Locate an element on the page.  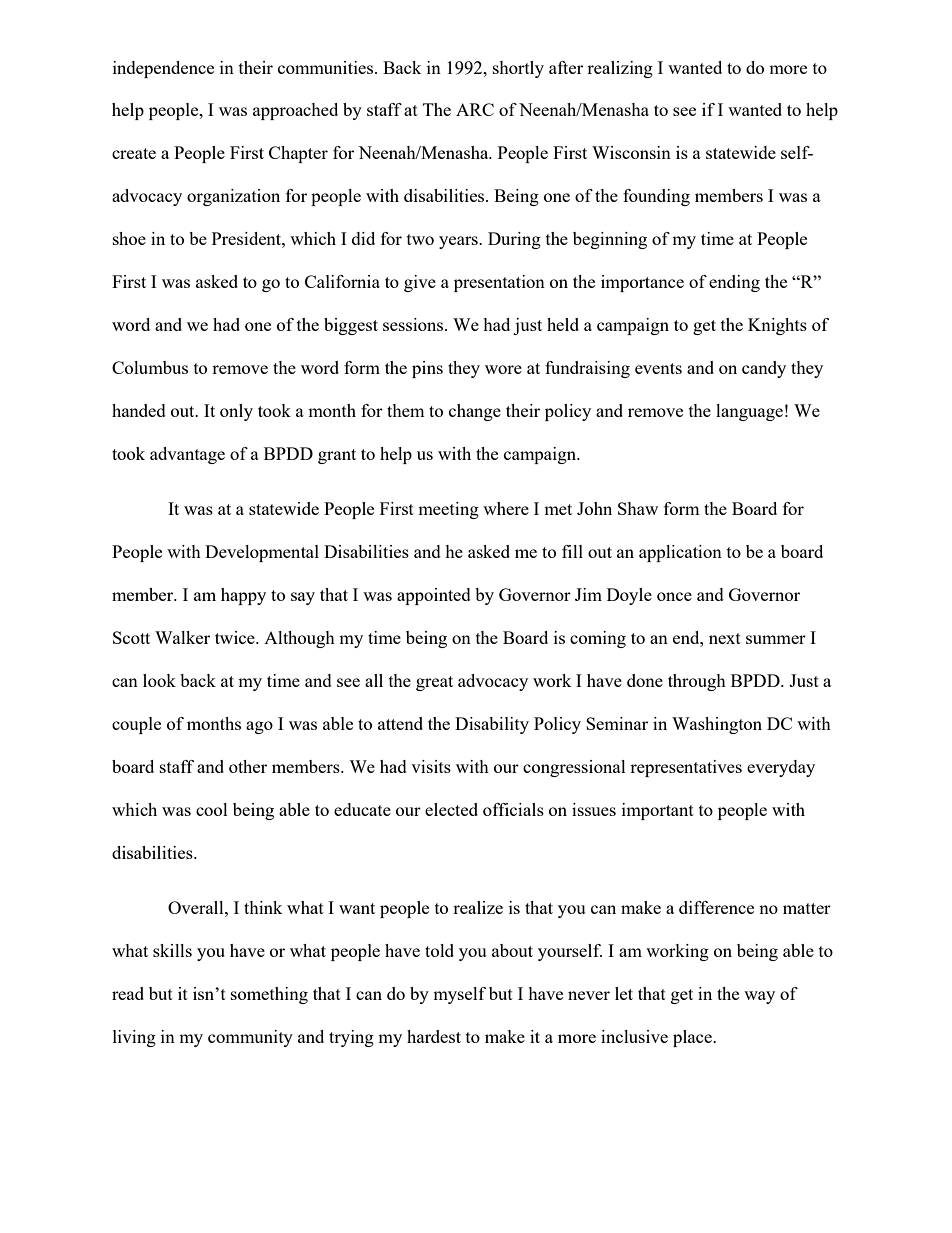
community is located at coordinates (250, 1038).
